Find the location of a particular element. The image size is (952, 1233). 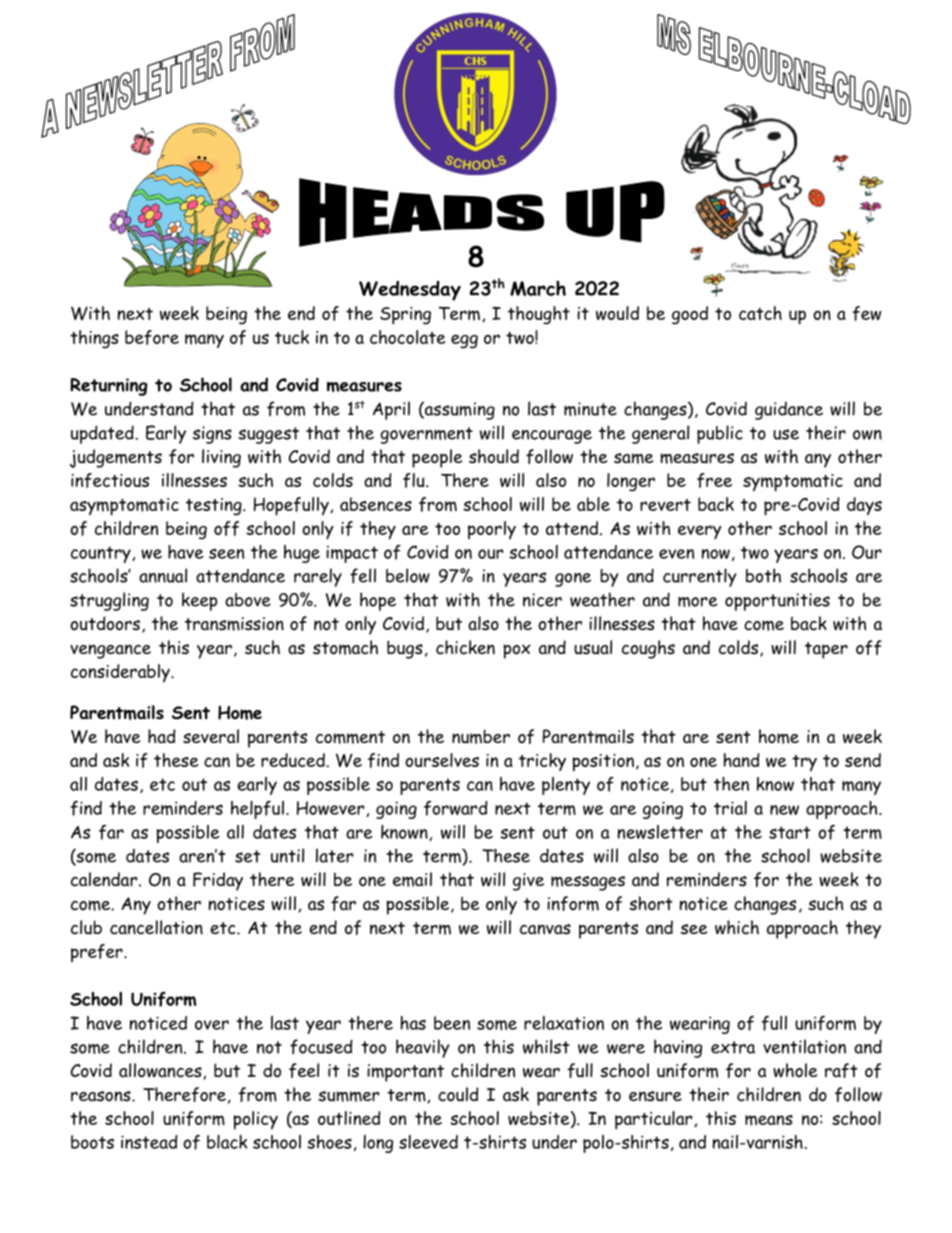

could is located at coordinates (458, 1094).
